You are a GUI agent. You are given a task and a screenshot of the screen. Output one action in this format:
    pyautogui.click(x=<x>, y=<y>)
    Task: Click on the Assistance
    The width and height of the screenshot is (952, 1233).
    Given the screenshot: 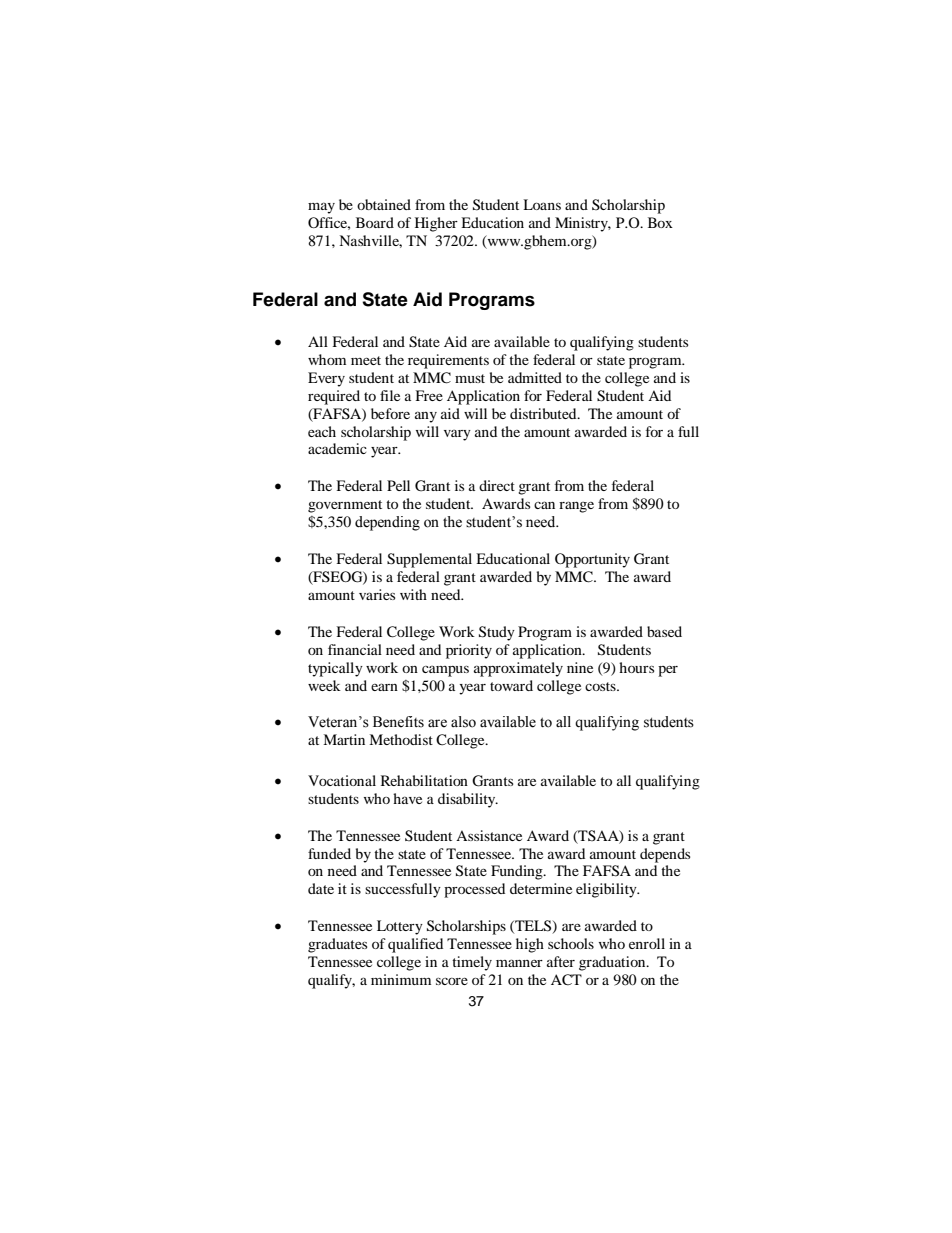 What is the action you would take?
    pyautogui.click(x=489, y=835)
